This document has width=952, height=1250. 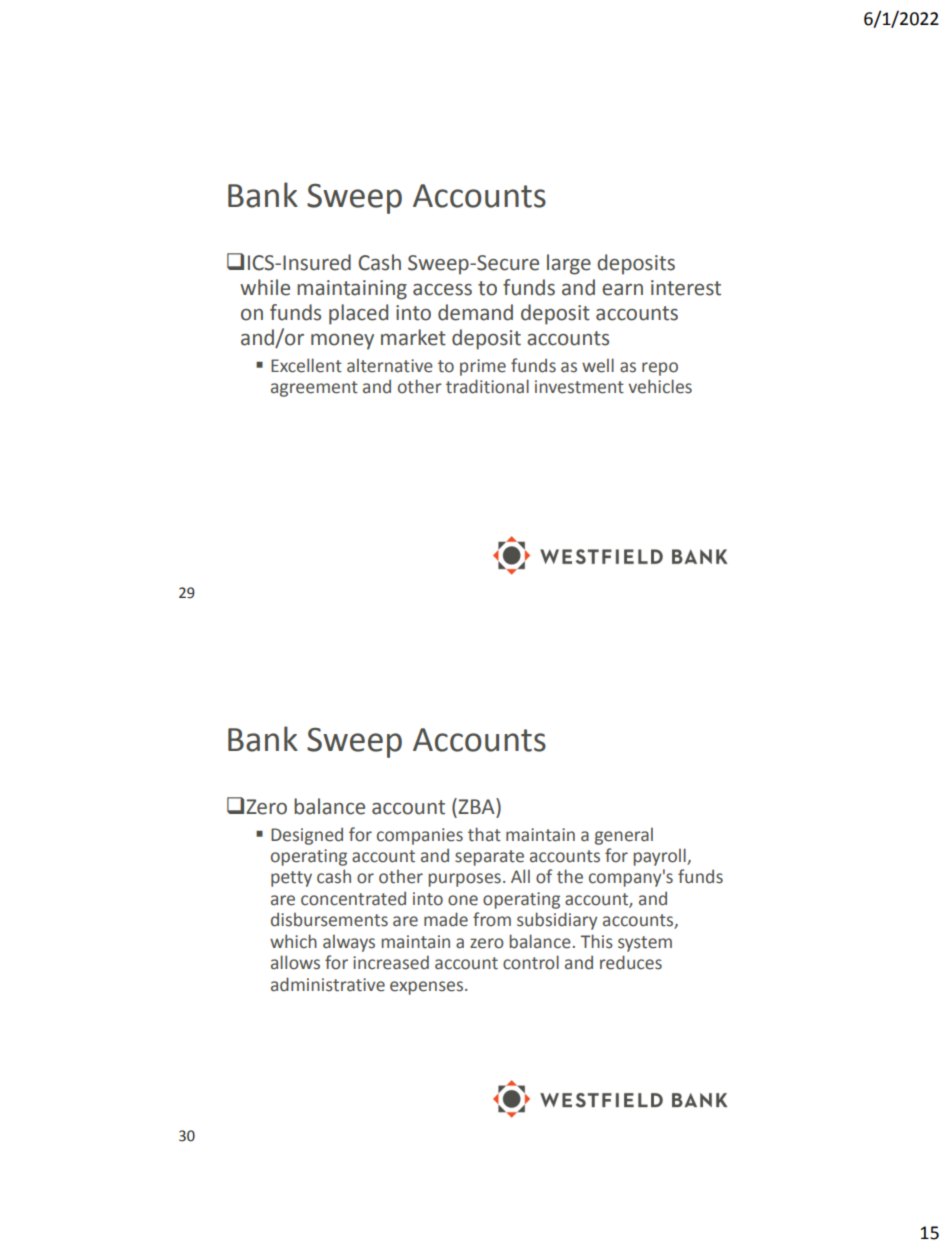 I want to click on allows, so click(x=295, y=962).
